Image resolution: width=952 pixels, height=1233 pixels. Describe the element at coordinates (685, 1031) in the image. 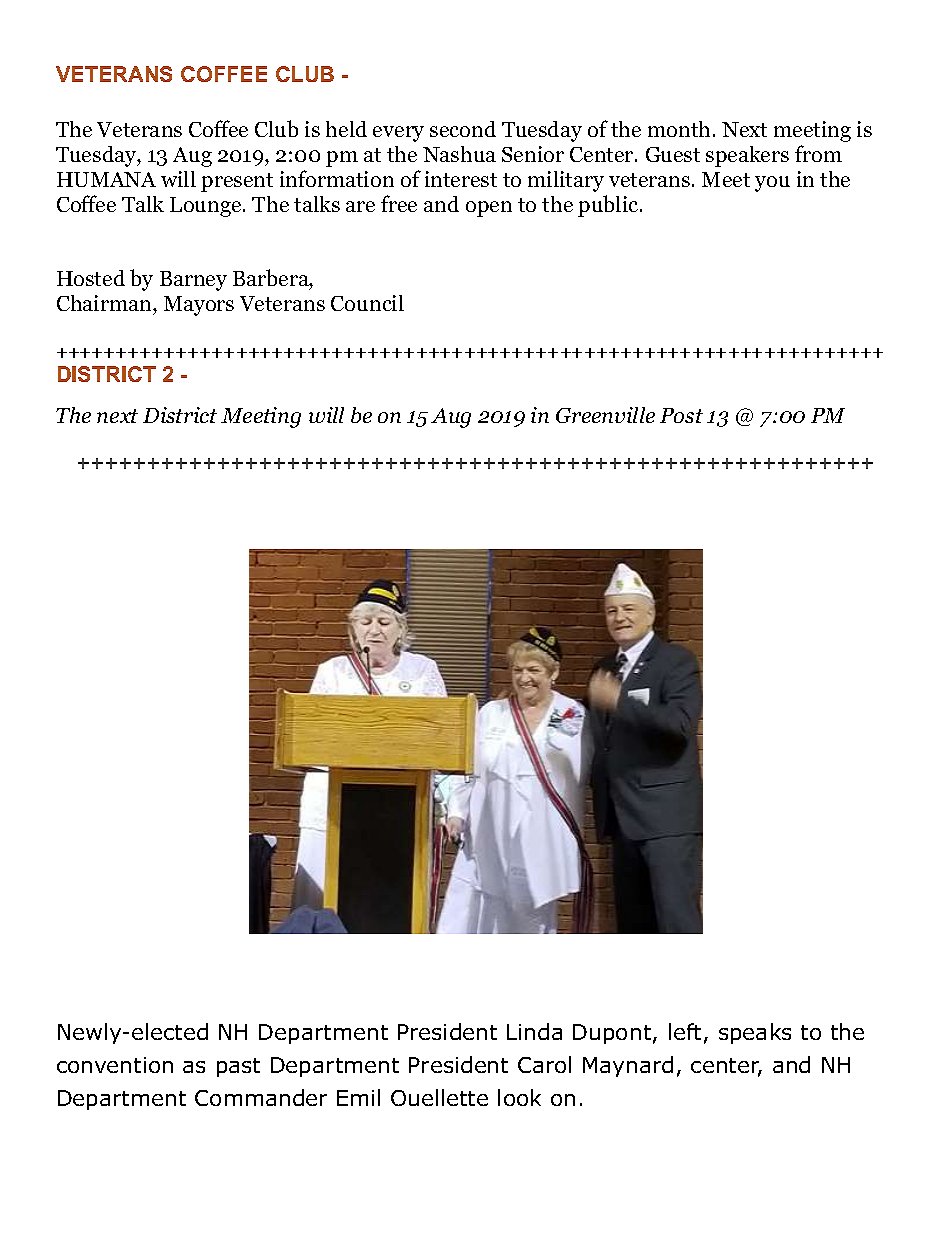

I see `left` at that location.
